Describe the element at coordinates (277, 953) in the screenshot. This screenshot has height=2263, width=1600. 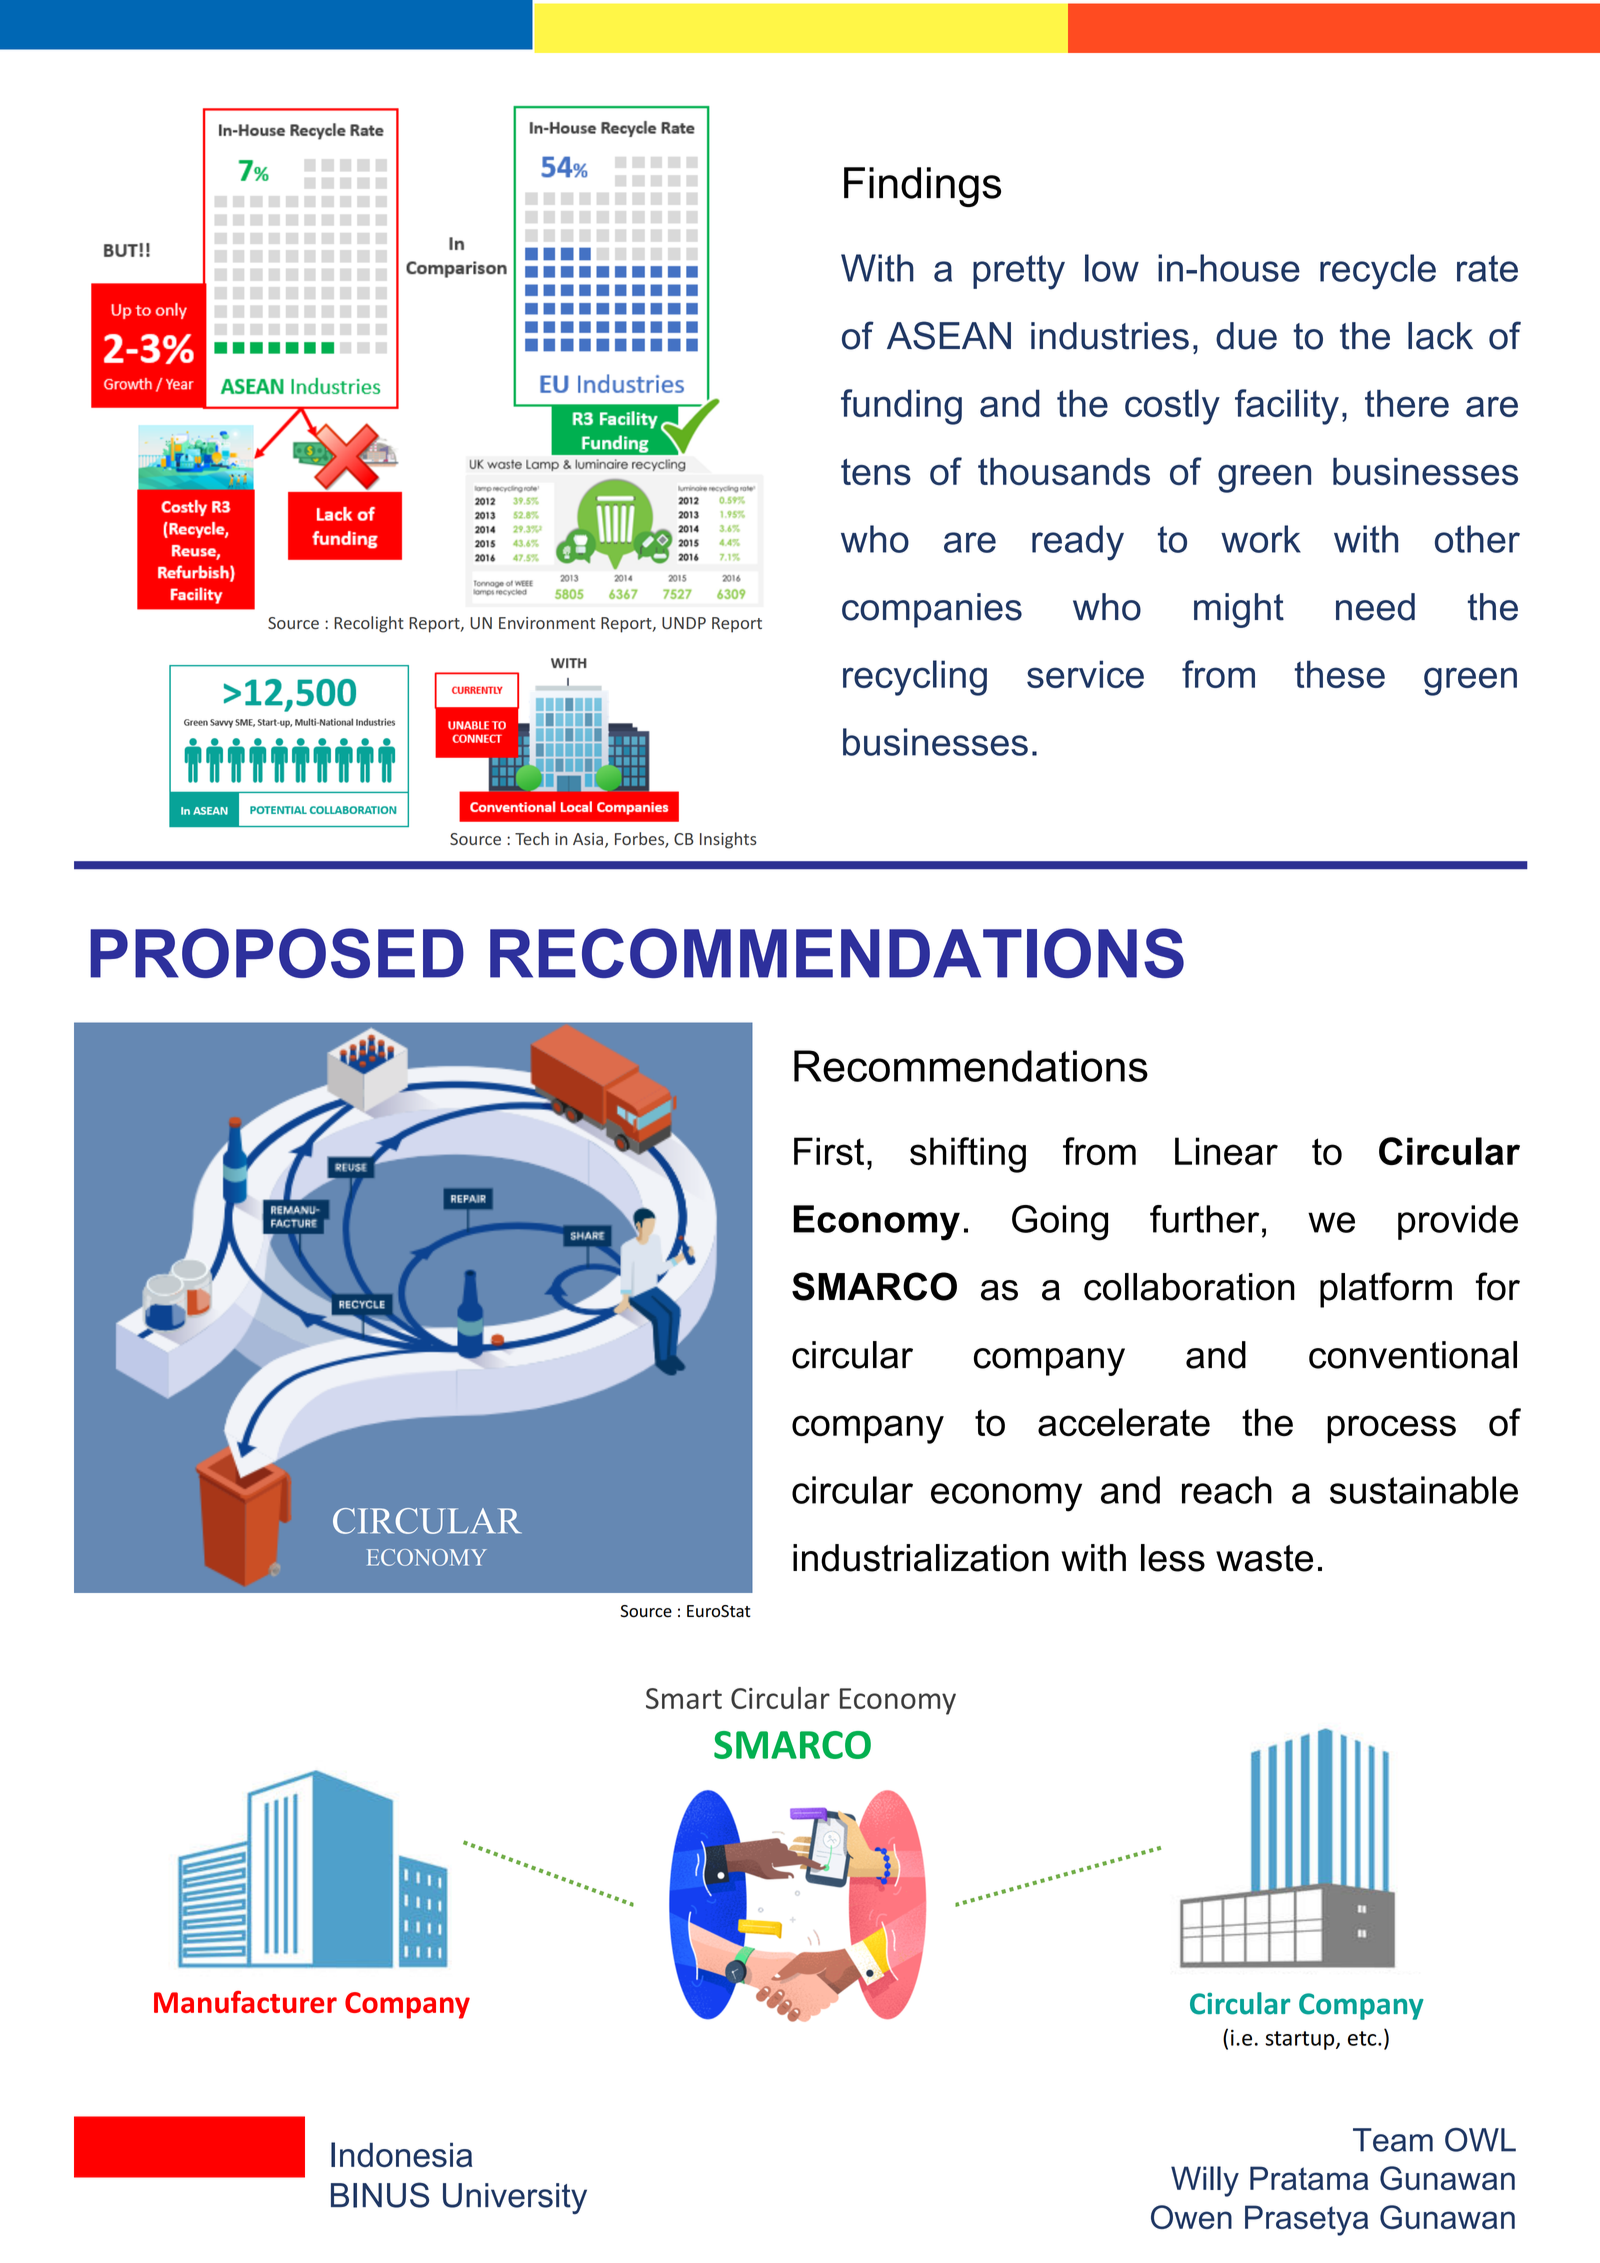
I see `PROPOSED` at that location.
